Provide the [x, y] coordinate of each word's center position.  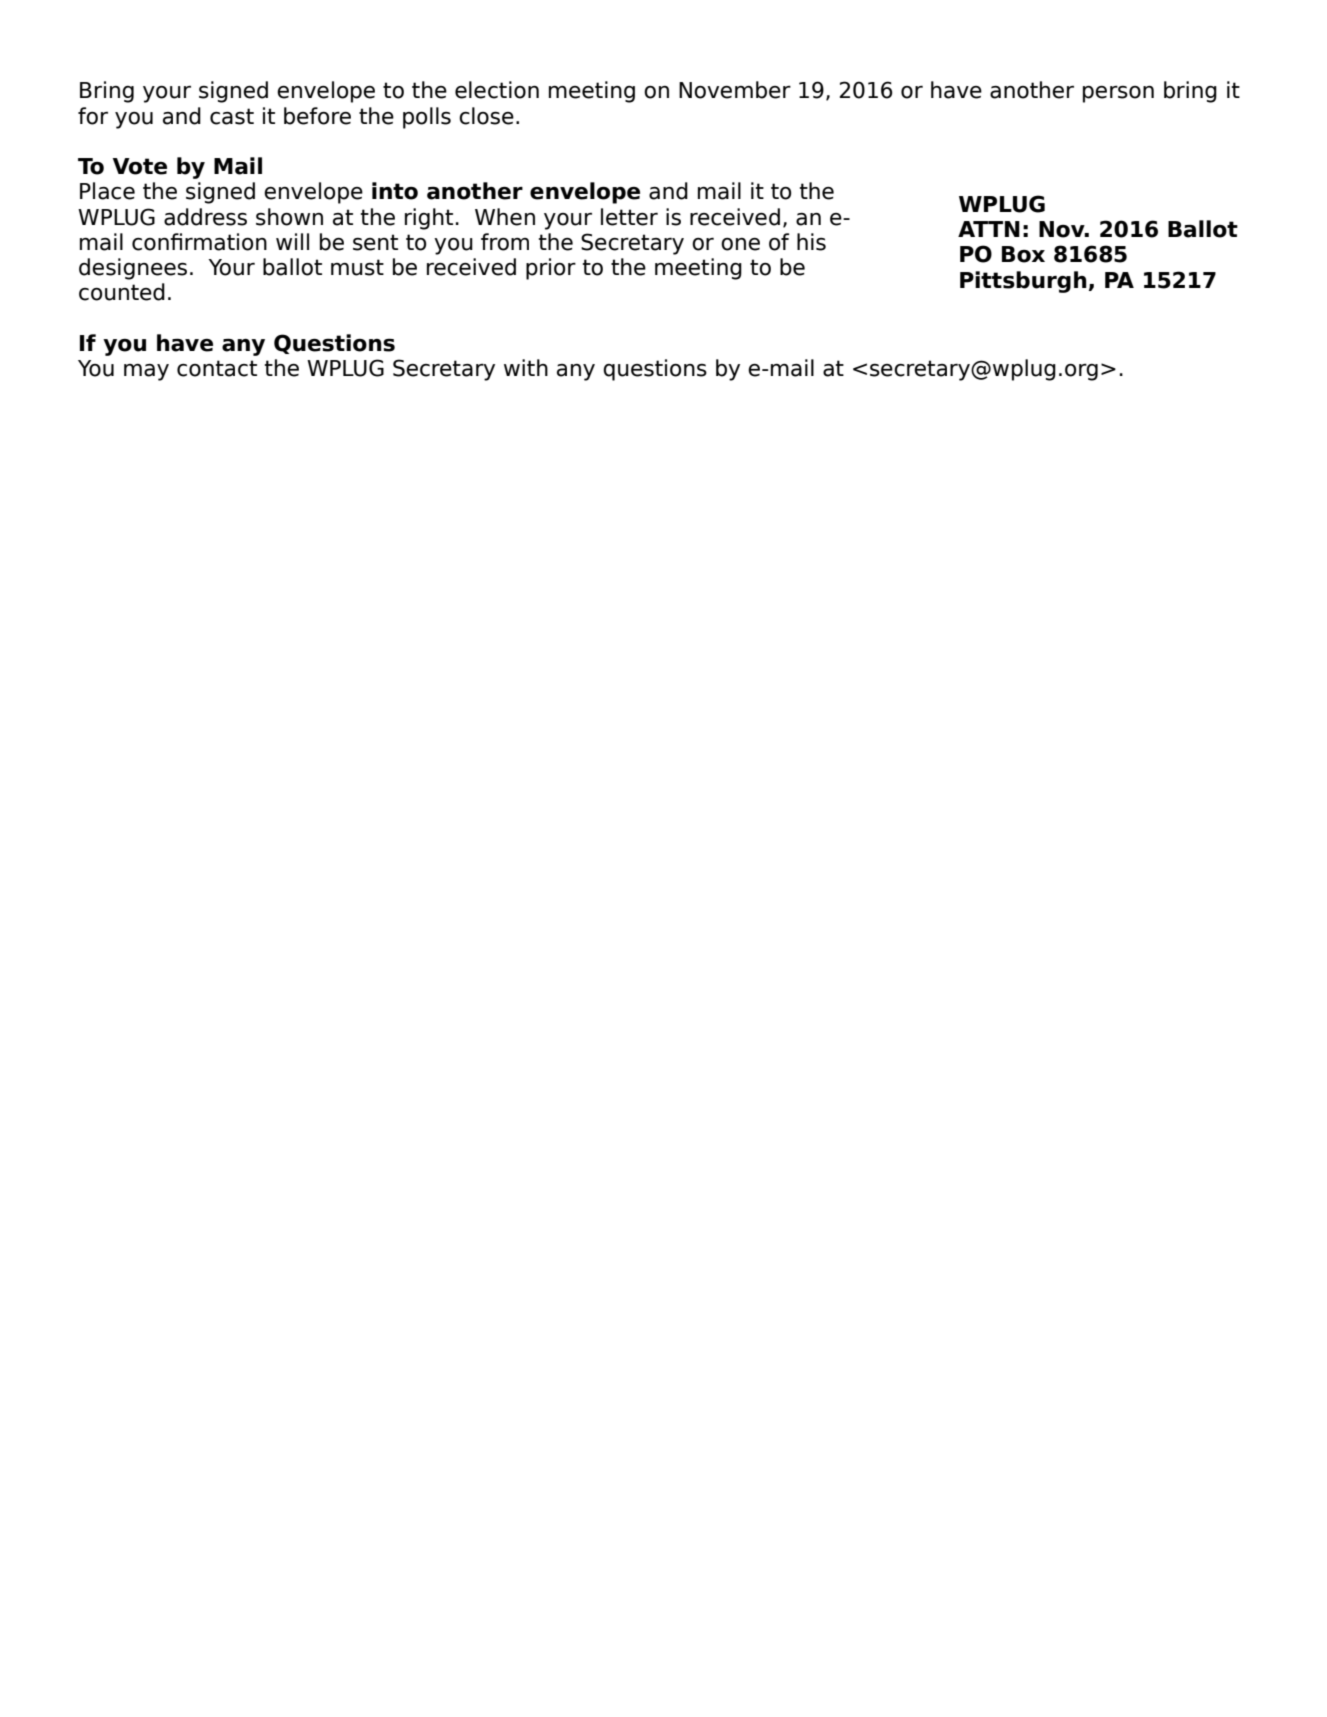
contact [217, 368]
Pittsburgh [1023, 282]
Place [107, 191]
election [497, 90]
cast [232, 116]
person [1118, 94]
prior [551, 269]
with [526, 367]
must [357, 267]
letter [629, 217]
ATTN [989, 229]
